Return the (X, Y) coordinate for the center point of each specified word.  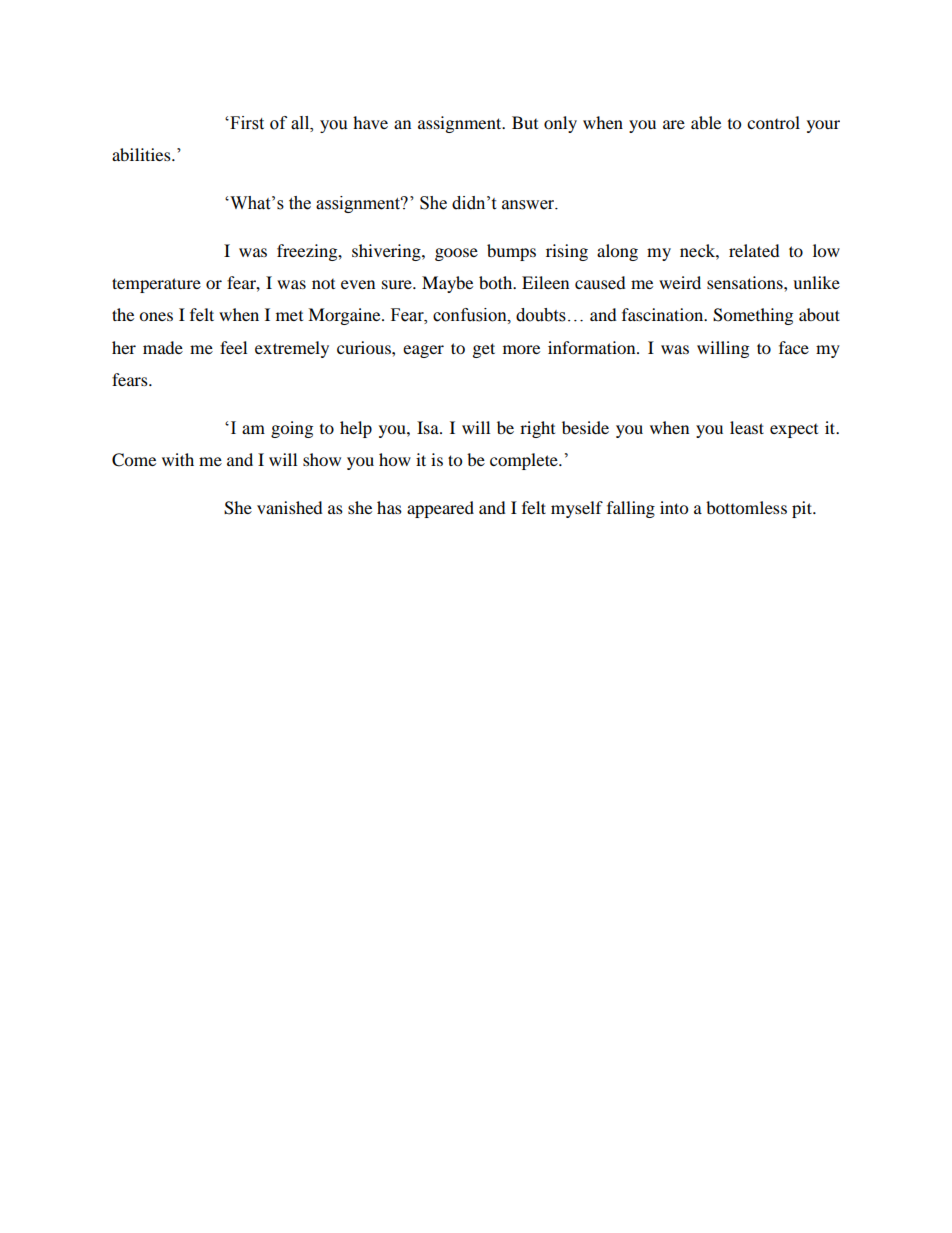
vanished (290, 507)
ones (156, 316)
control (773, 122)
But (525, 122)
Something (753, 316)
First (246, 123)
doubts (541, 315)
